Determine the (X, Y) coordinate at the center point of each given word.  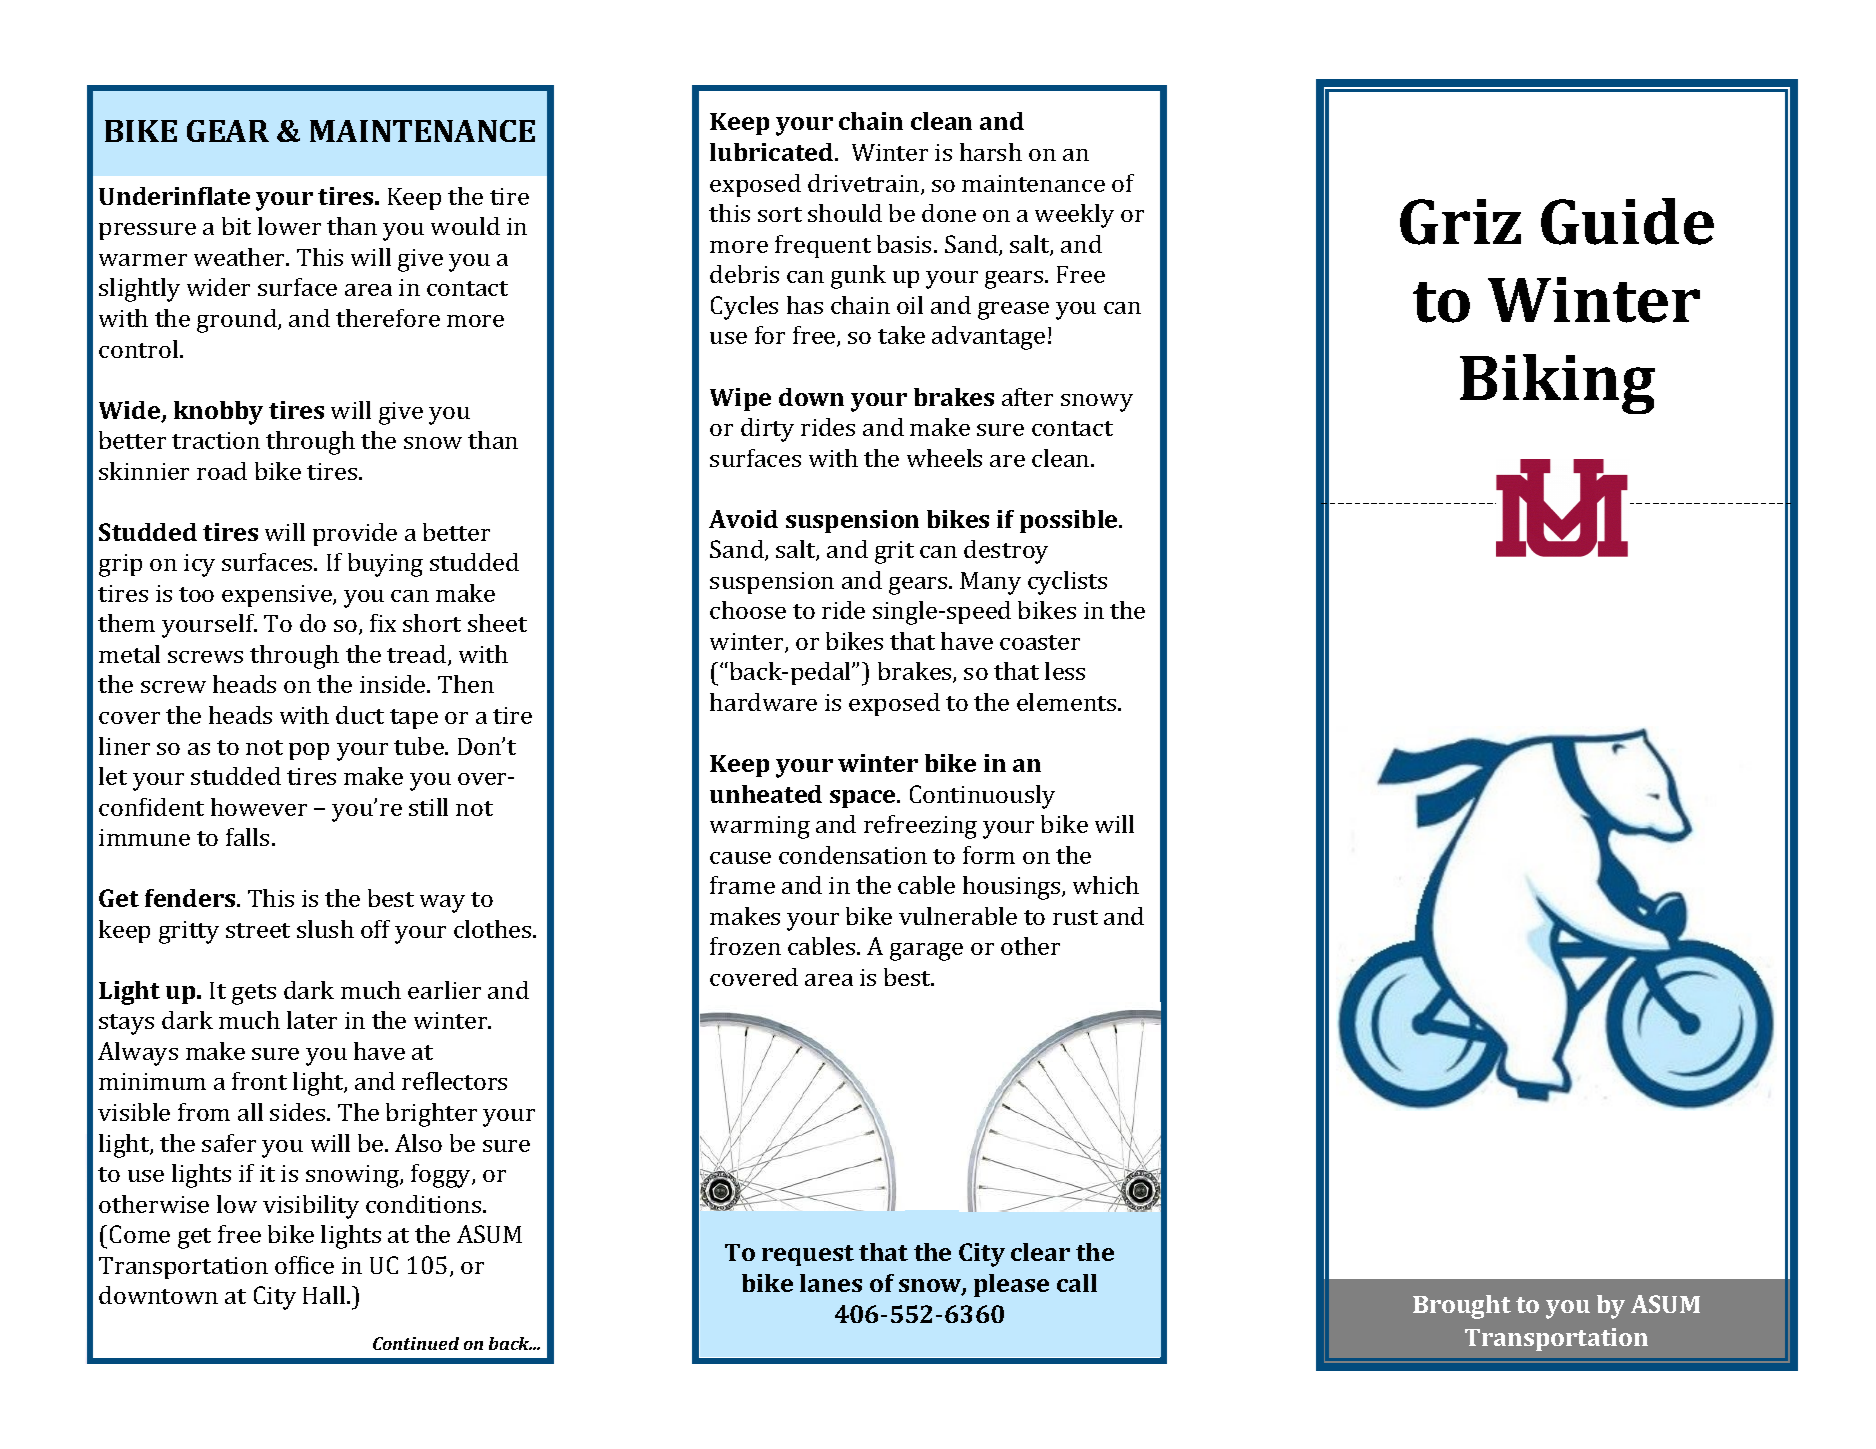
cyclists (1067, 583)
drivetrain (865, 184)
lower (289, 226)
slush (325, 929)
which (1106, 885)
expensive (278, 596)
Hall (325, 1295)
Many (990, 583)
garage (926, 952)
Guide (1627, 221)
